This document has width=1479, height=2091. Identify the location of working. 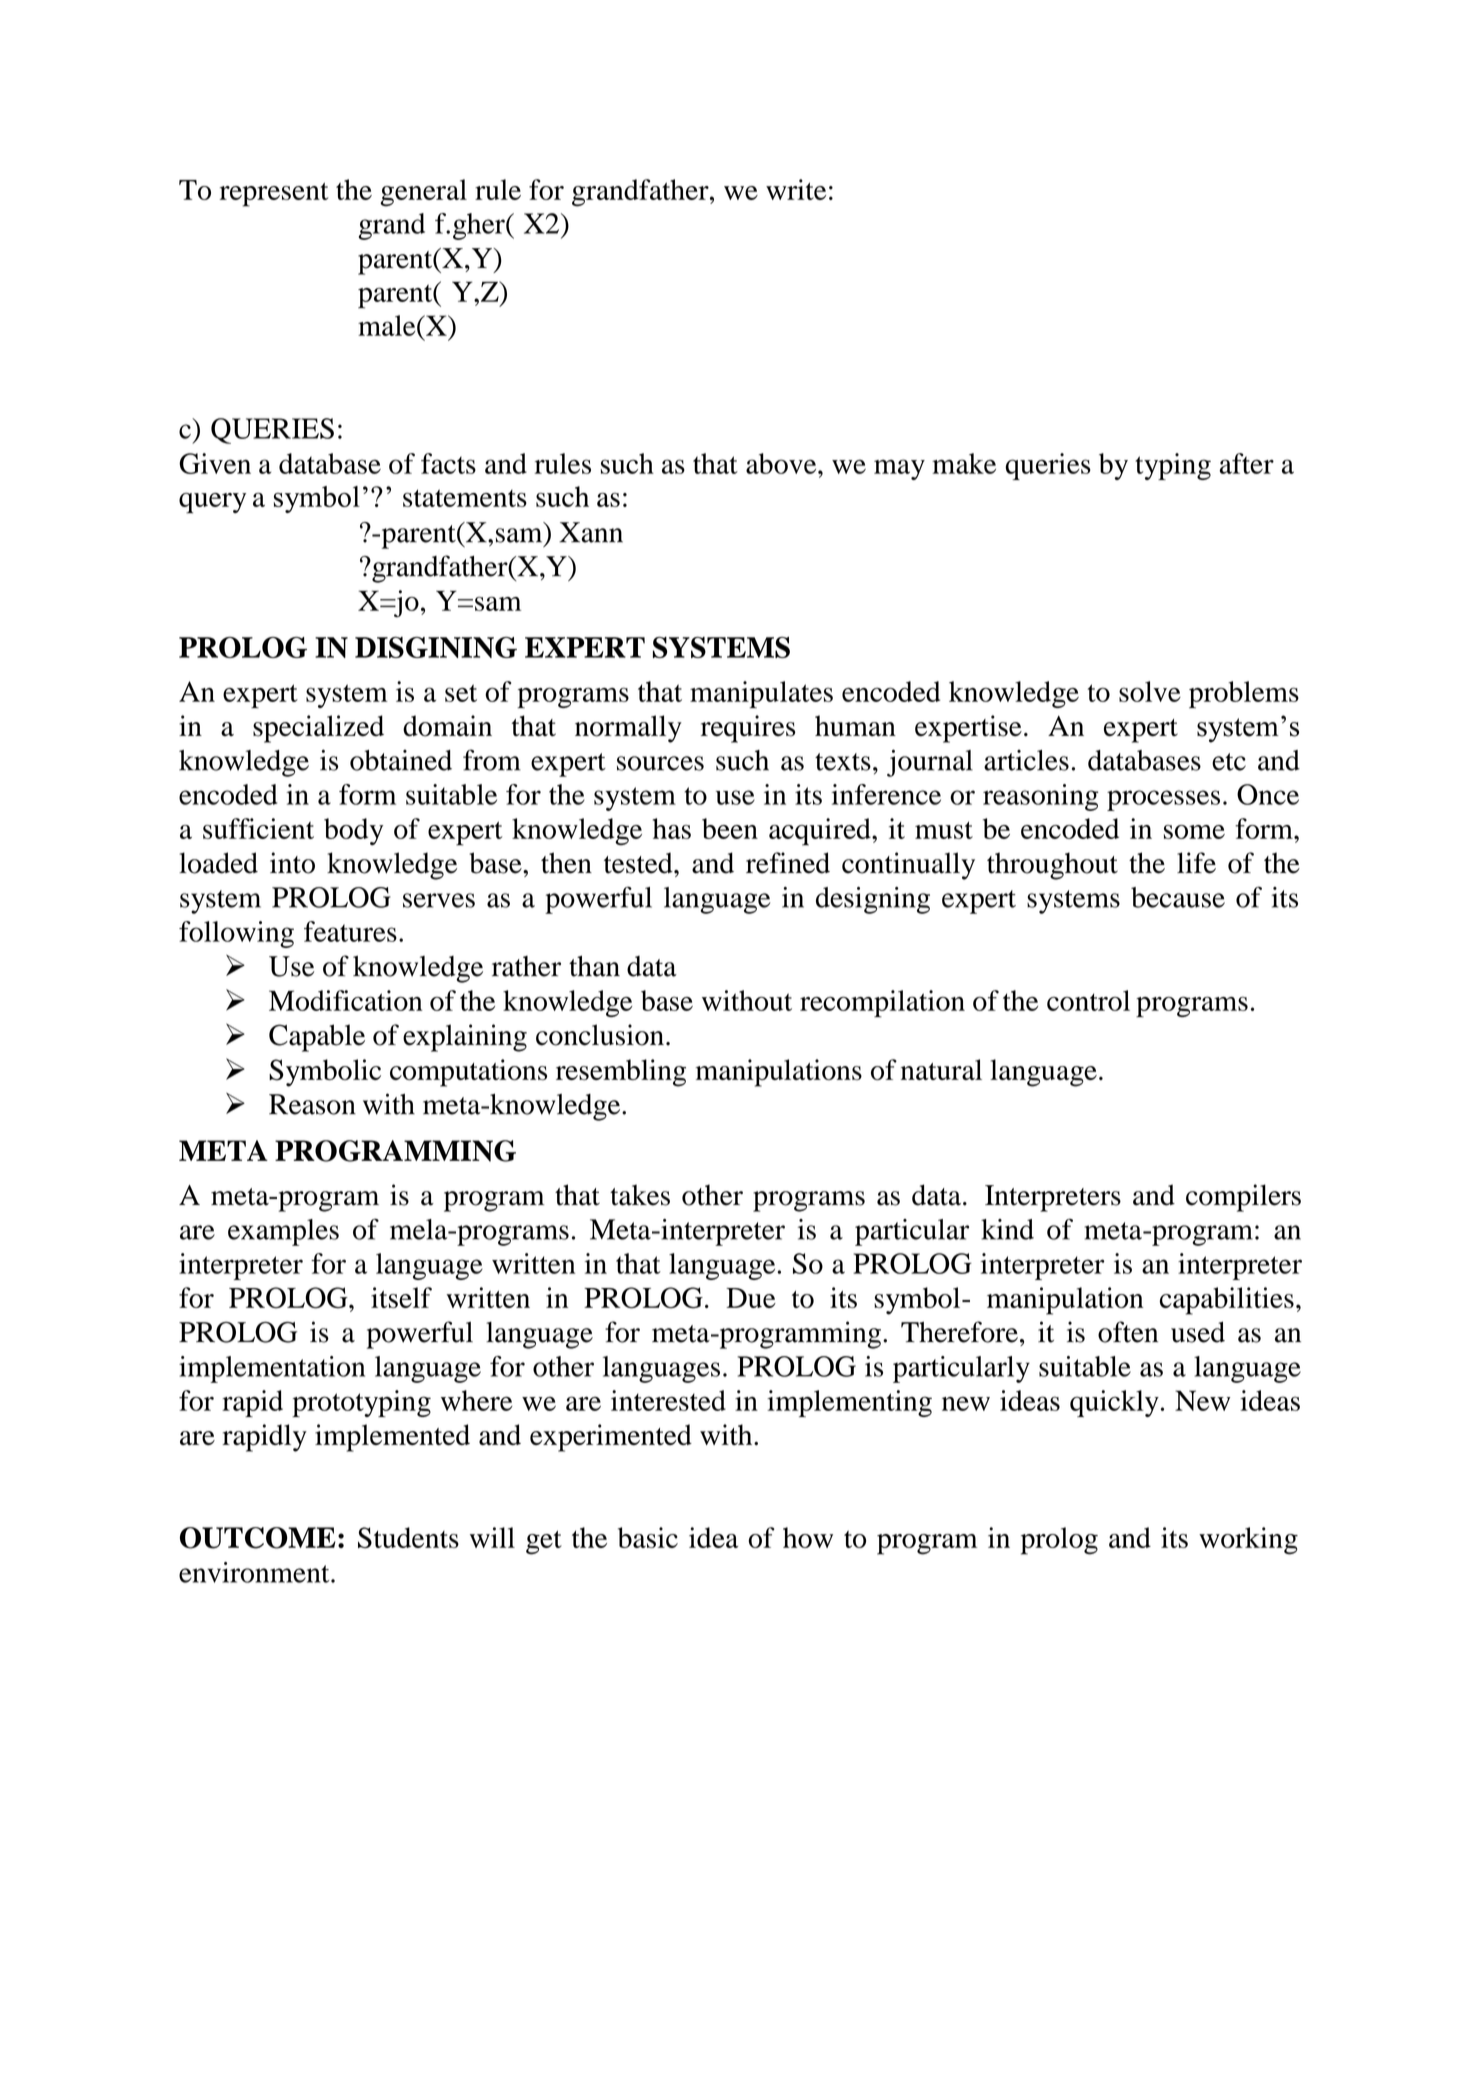
(1248, 1541).
